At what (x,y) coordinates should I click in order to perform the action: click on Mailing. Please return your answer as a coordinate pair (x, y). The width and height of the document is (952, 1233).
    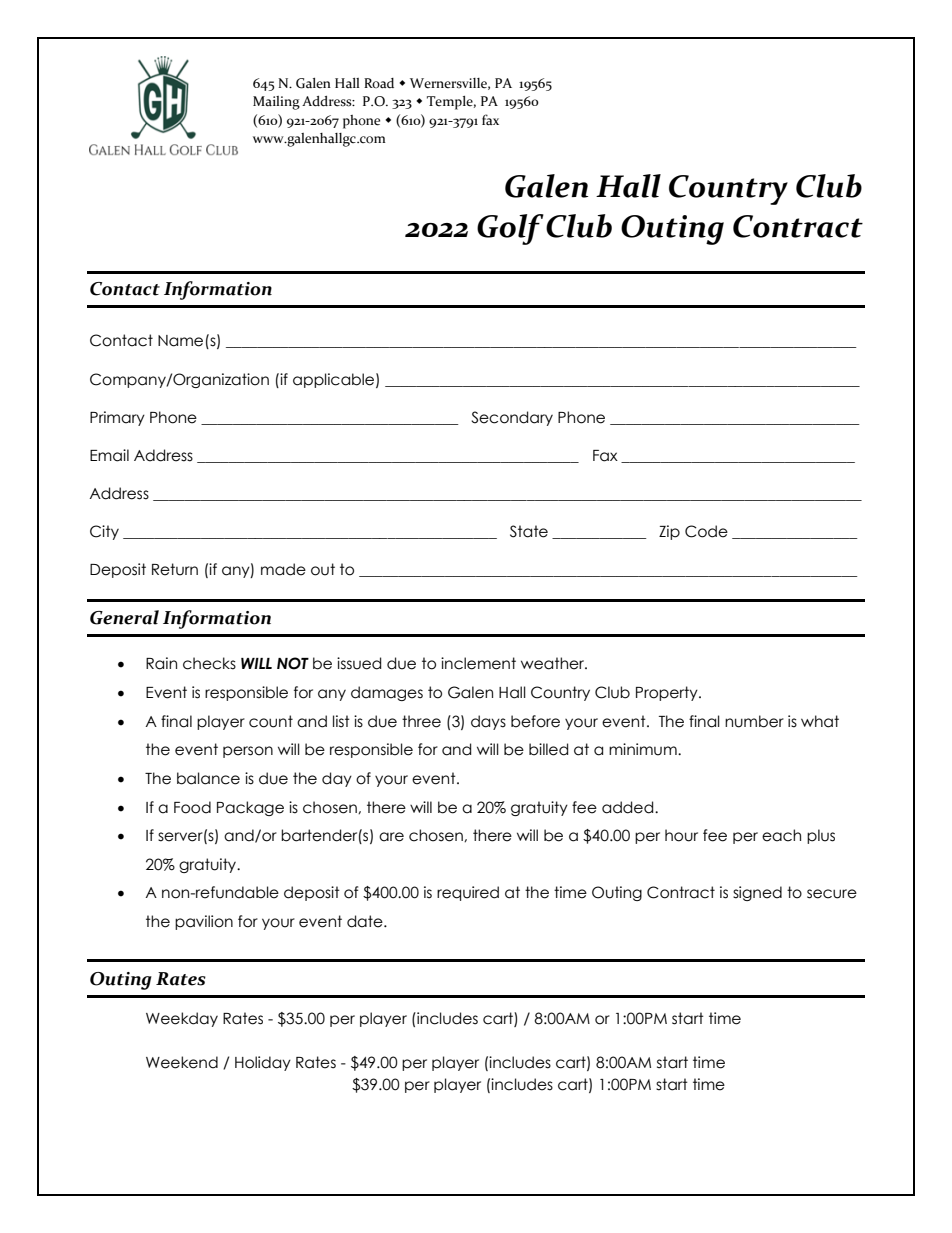
    Looking at the image, I should click on (276, 103).
